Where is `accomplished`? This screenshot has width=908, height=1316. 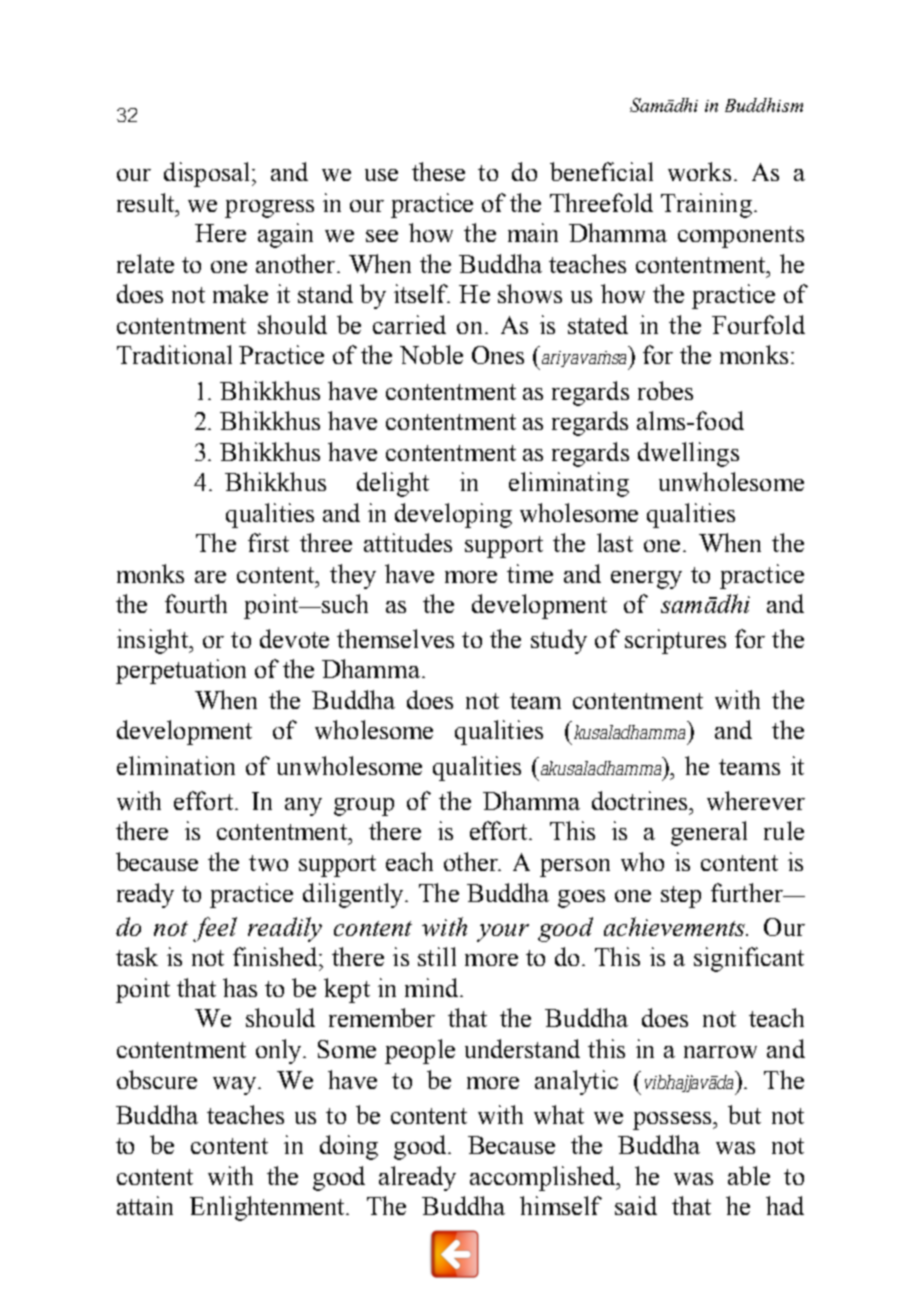 accomplished is located at coordinates (544, 1178).
